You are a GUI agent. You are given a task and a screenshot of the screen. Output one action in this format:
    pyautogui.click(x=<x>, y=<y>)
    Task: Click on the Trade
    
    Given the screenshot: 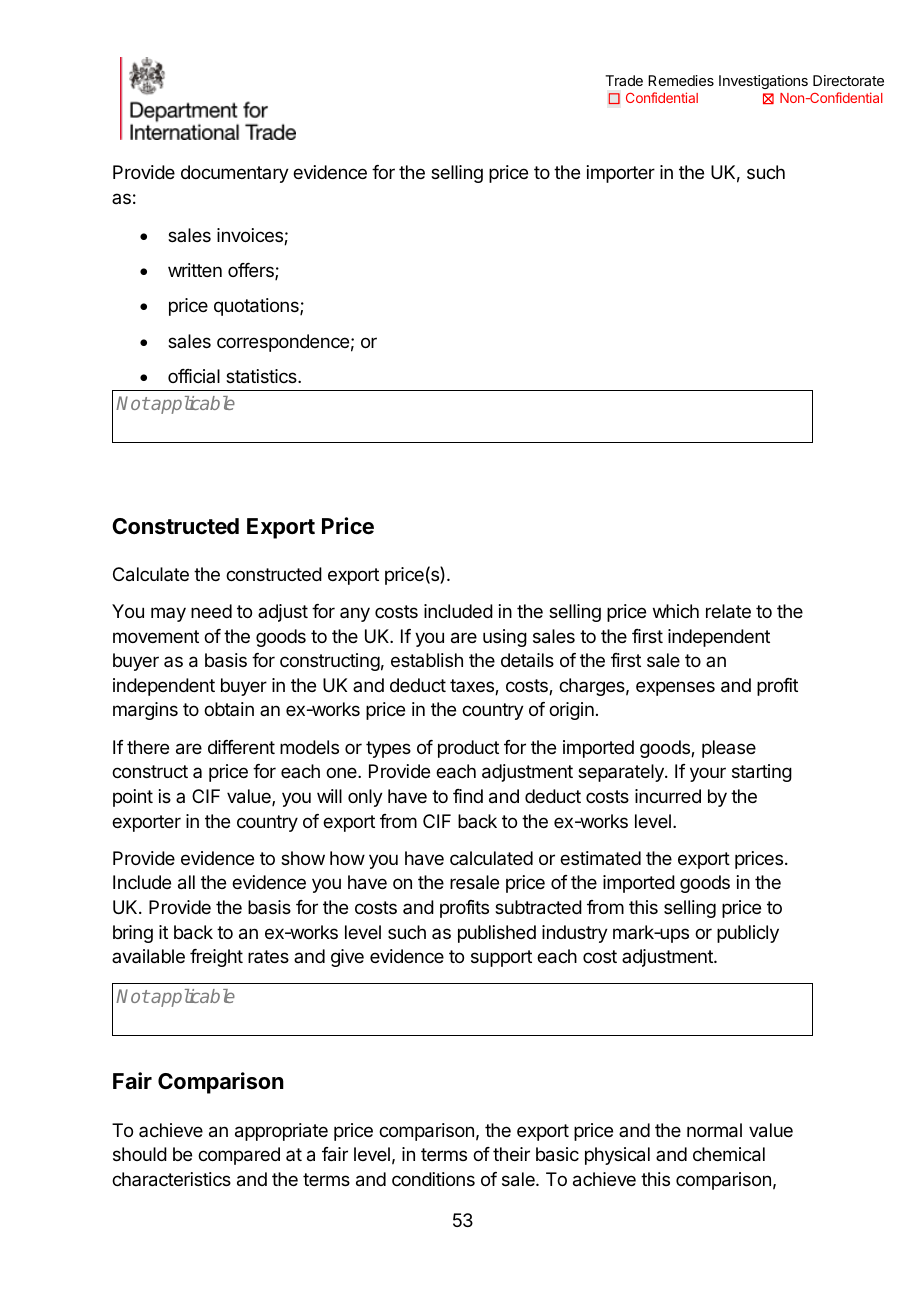 What is the action you would take?
    pyautogui.click(x=624, y=80)
